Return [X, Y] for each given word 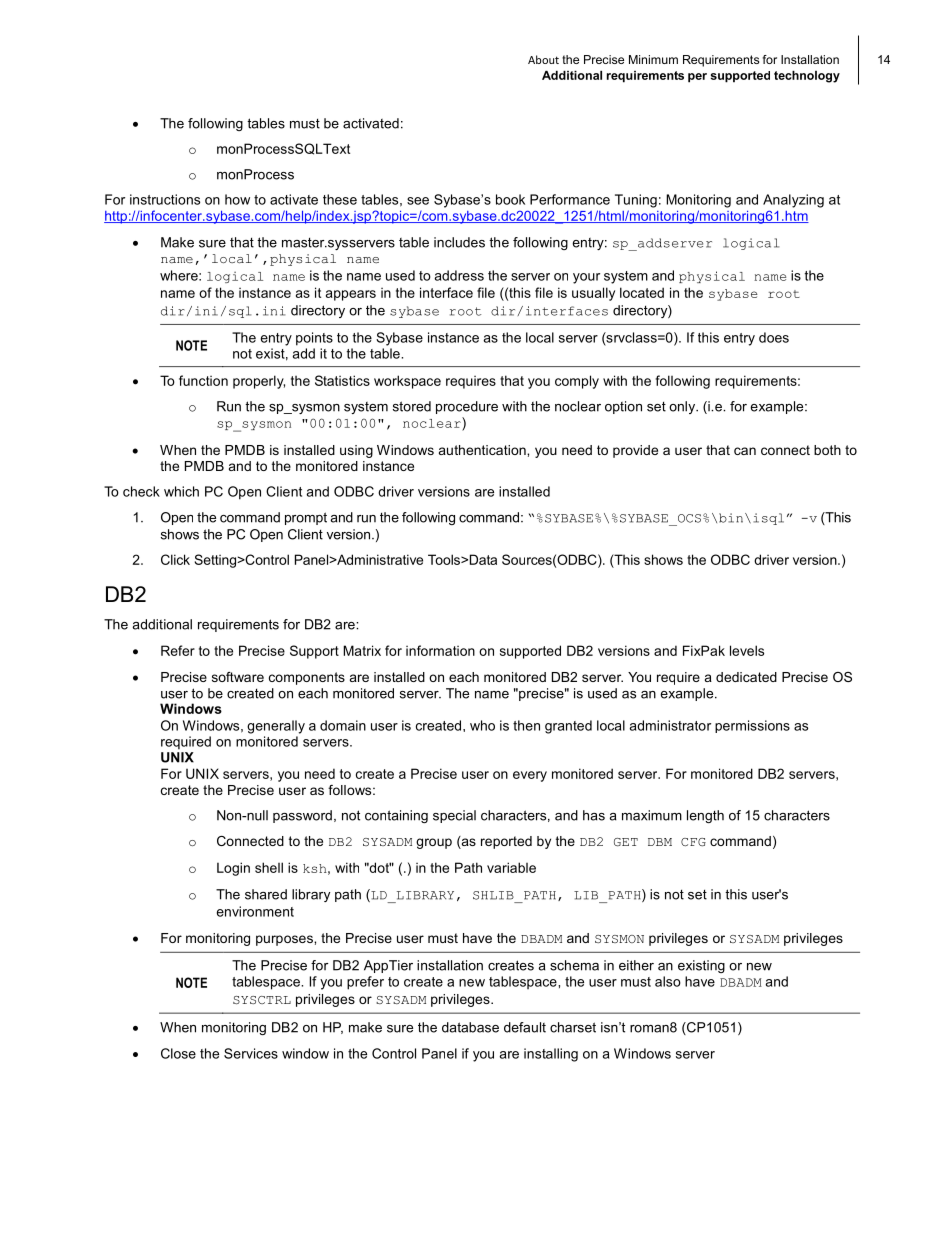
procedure [467, 407]
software [238, 677]
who [482, 725]
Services [251, 1053]
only [683, 407]
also [668, 981]
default [525, 1027]
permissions [752, 726]
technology [807, 76]
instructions [165, 199]
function [203, 380]
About [543, 59]
